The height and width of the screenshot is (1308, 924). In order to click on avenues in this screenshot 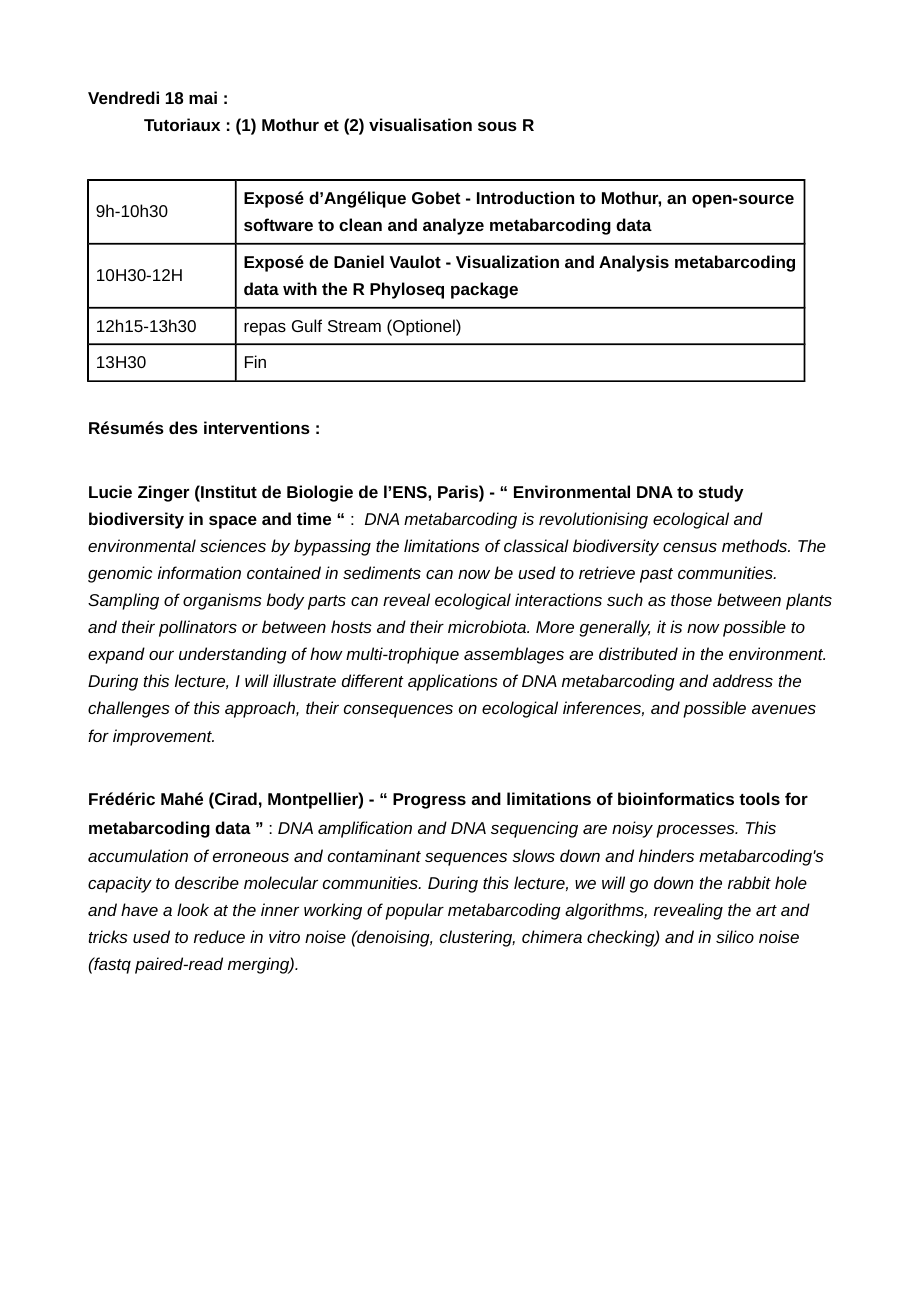, I will do `click(784, 709)`.
